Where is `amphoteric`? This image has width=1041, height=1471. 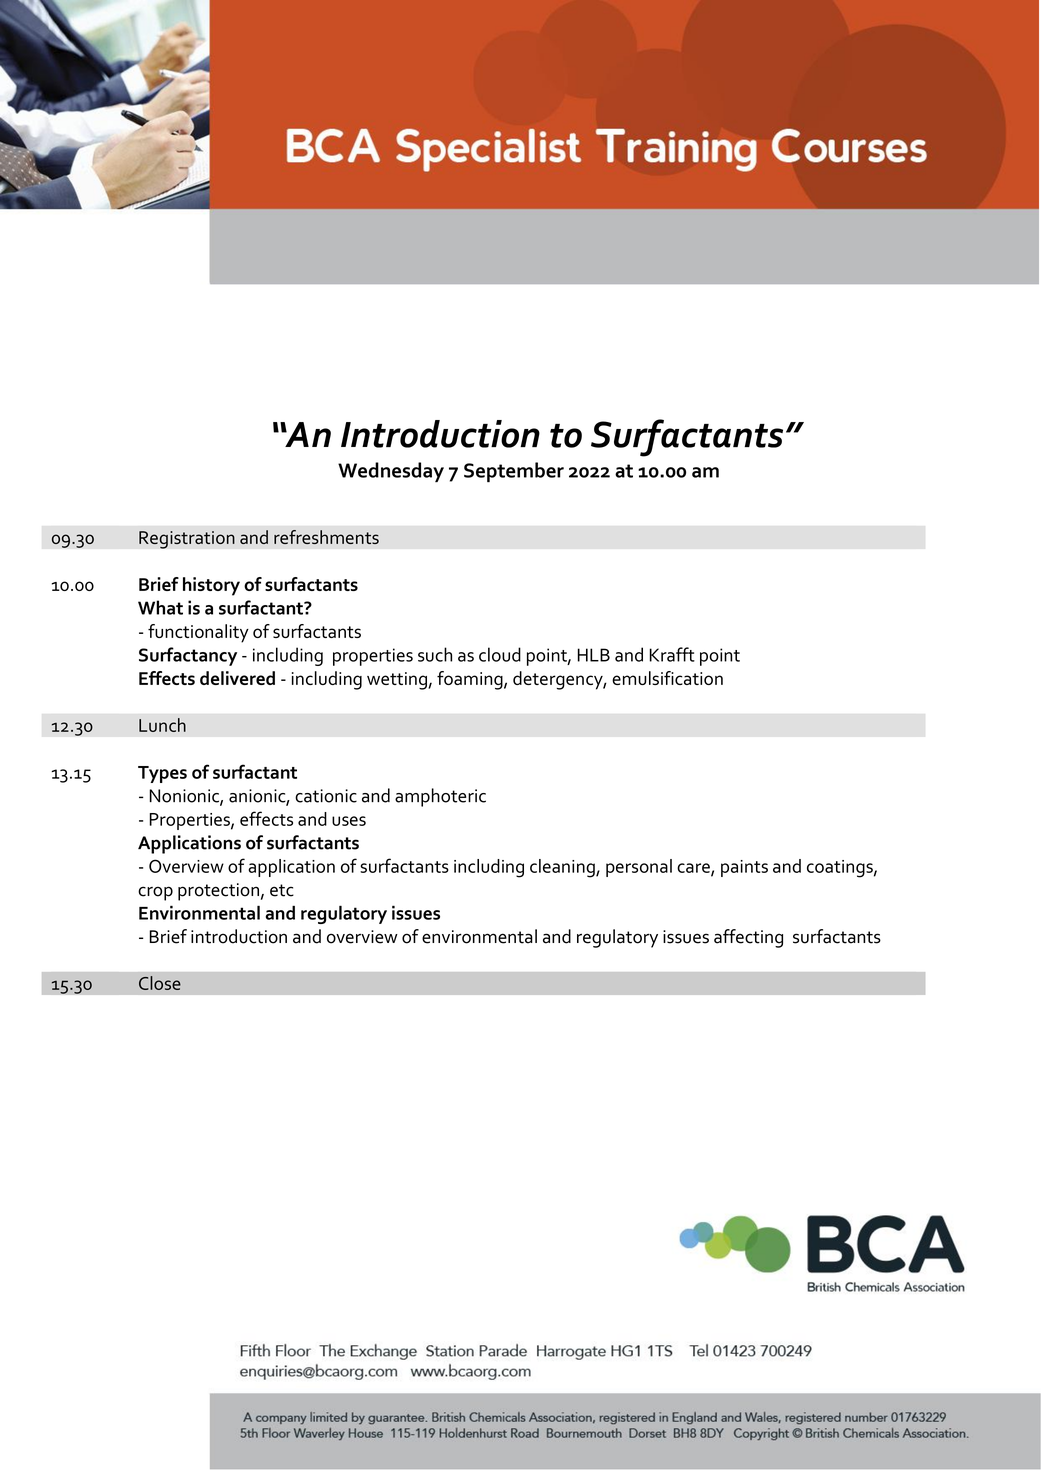 amphoteric is located at coordinates (440, 797).
